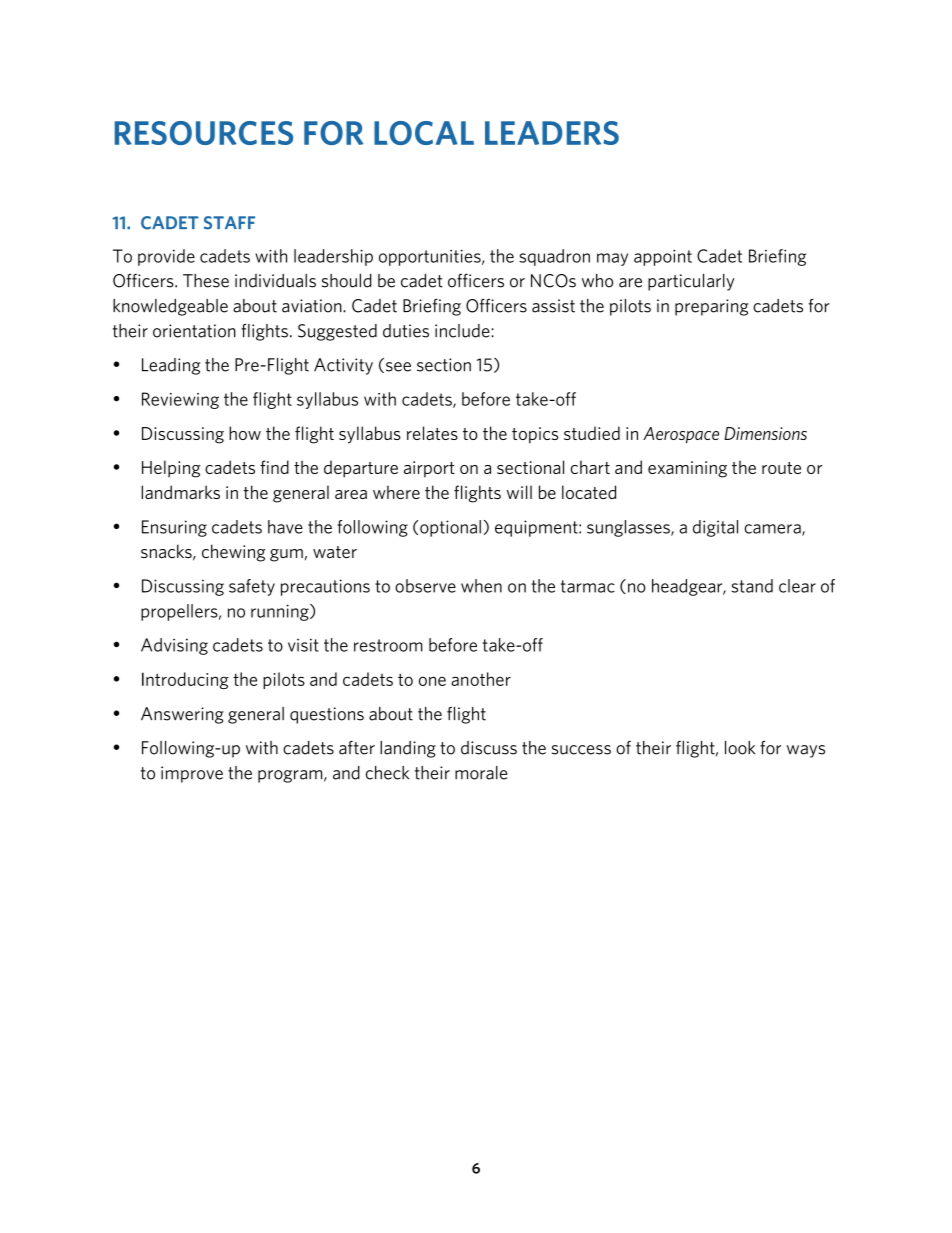  What do you see at coordinates (424, 133) in the page?
I see `LOCAL` at bounding box center [424, 133].
